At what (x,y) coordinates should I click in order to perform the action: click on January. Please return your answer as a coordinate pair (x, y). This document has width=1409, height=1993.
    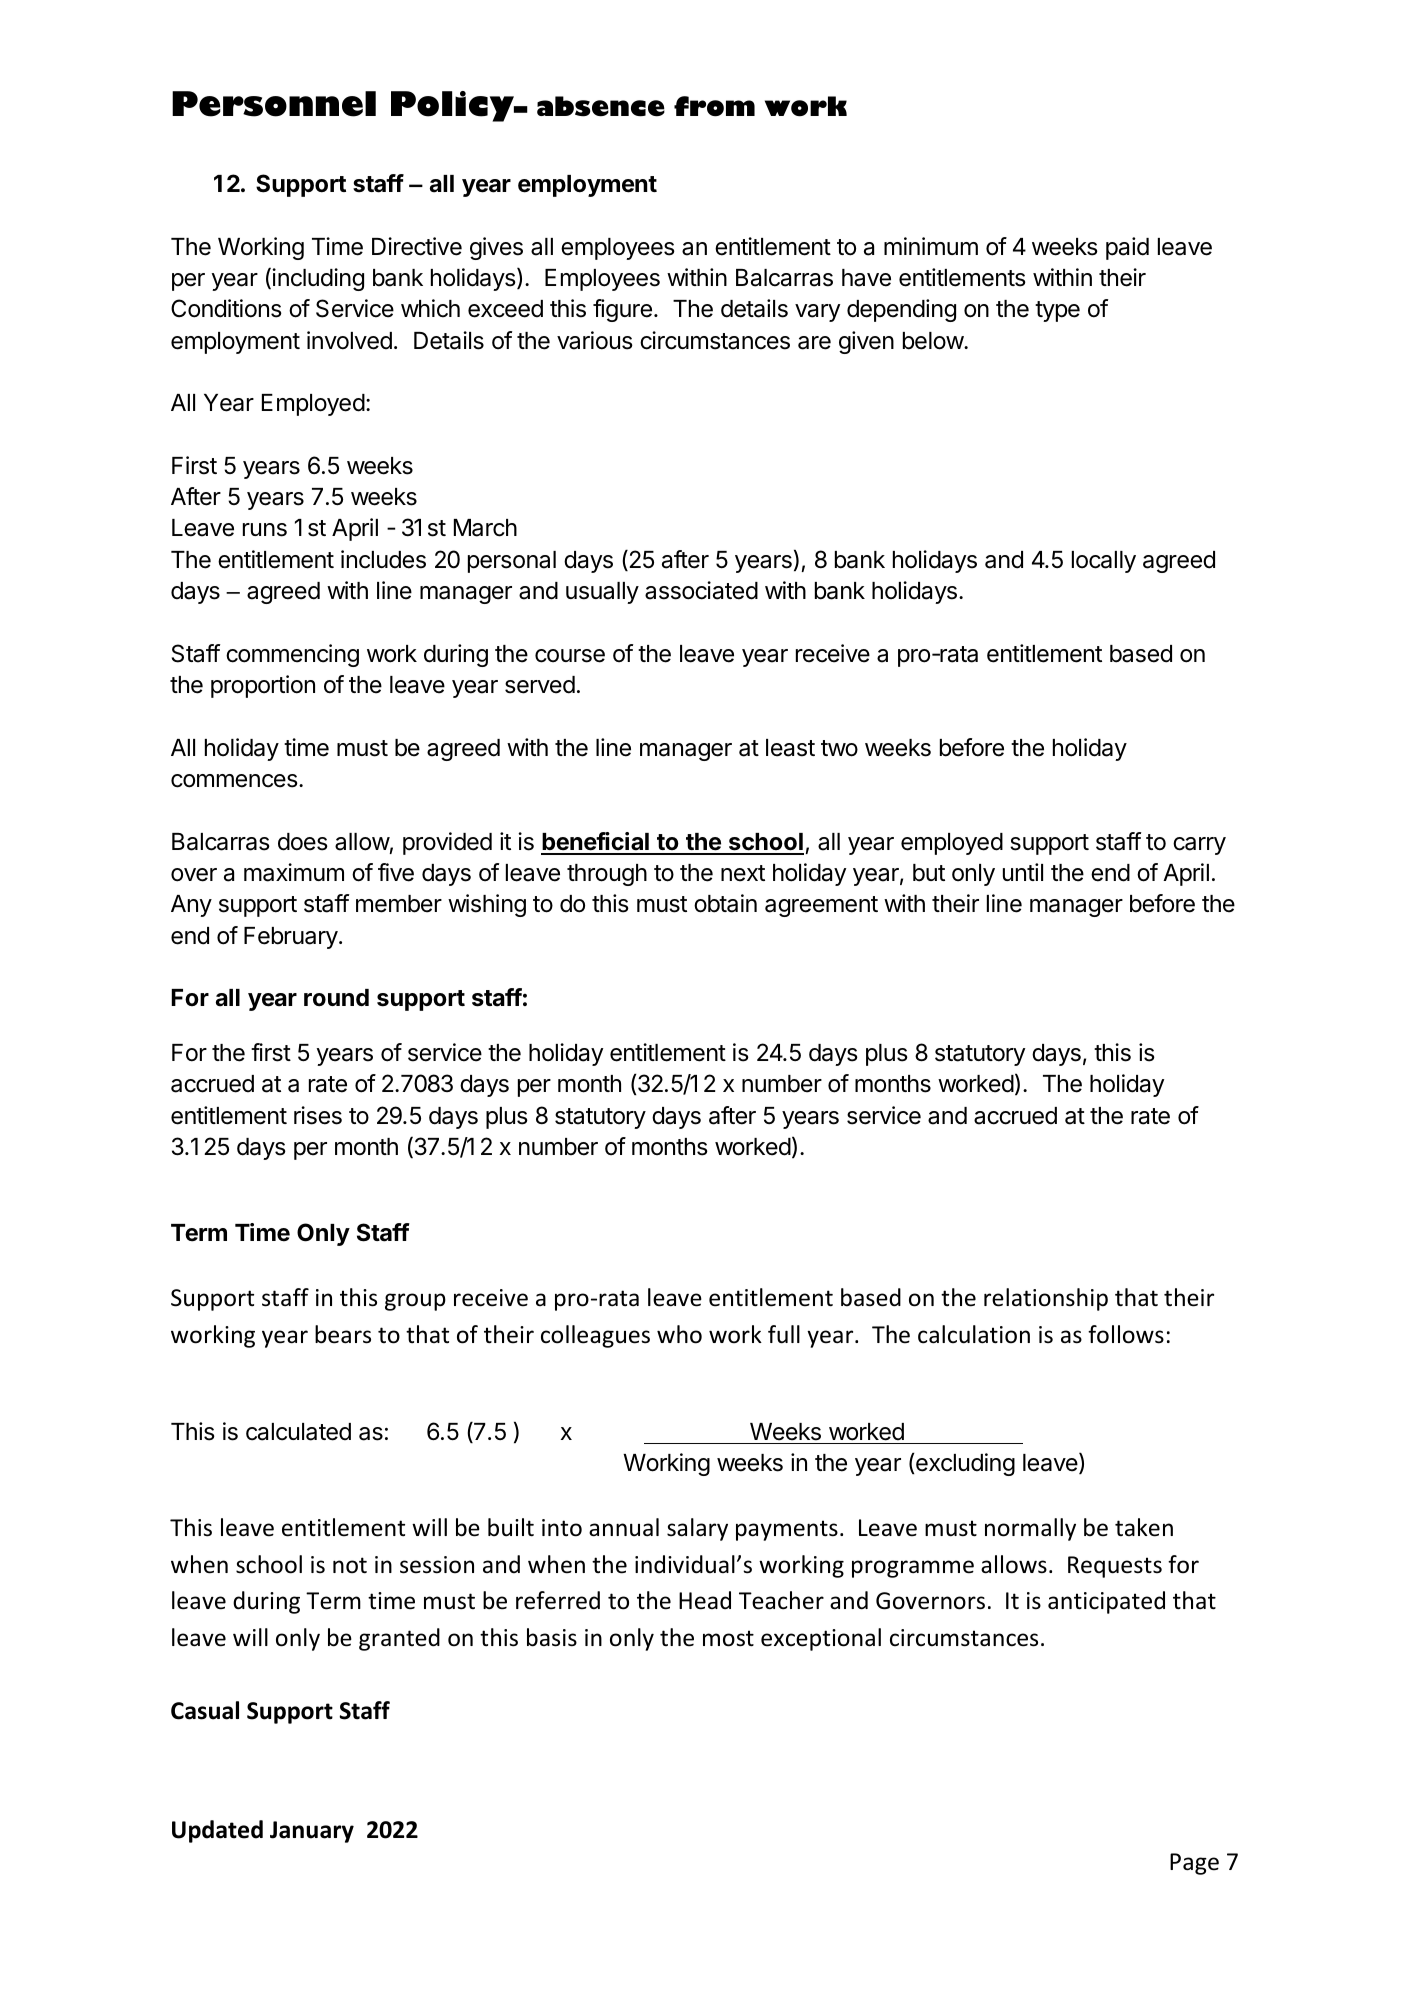
    Looking at the image, I should click on (312, 1832).
